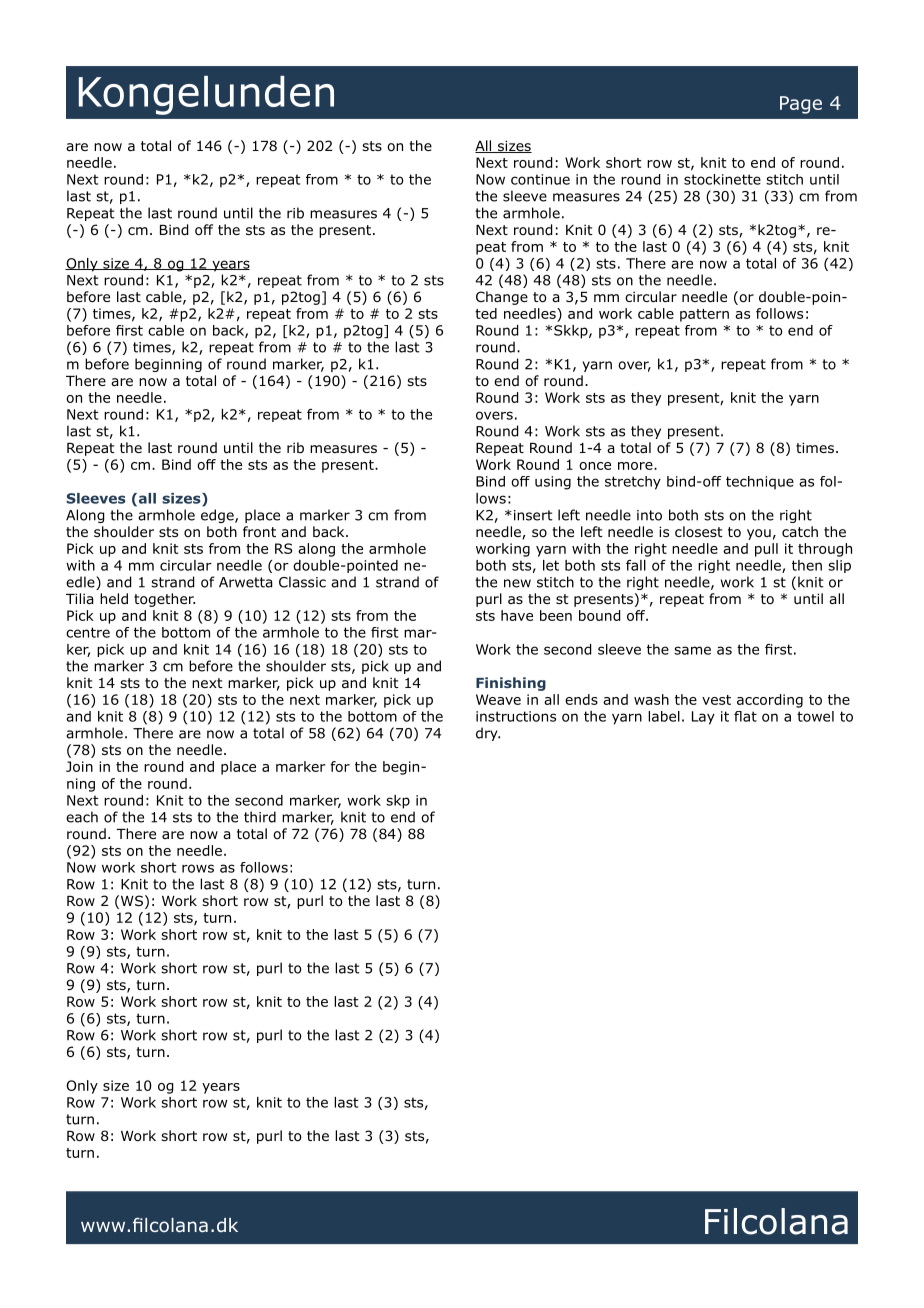 Image resolution: width=924 pixels, height=1308 pixels. I want to click on skp, so click(398, 802).
